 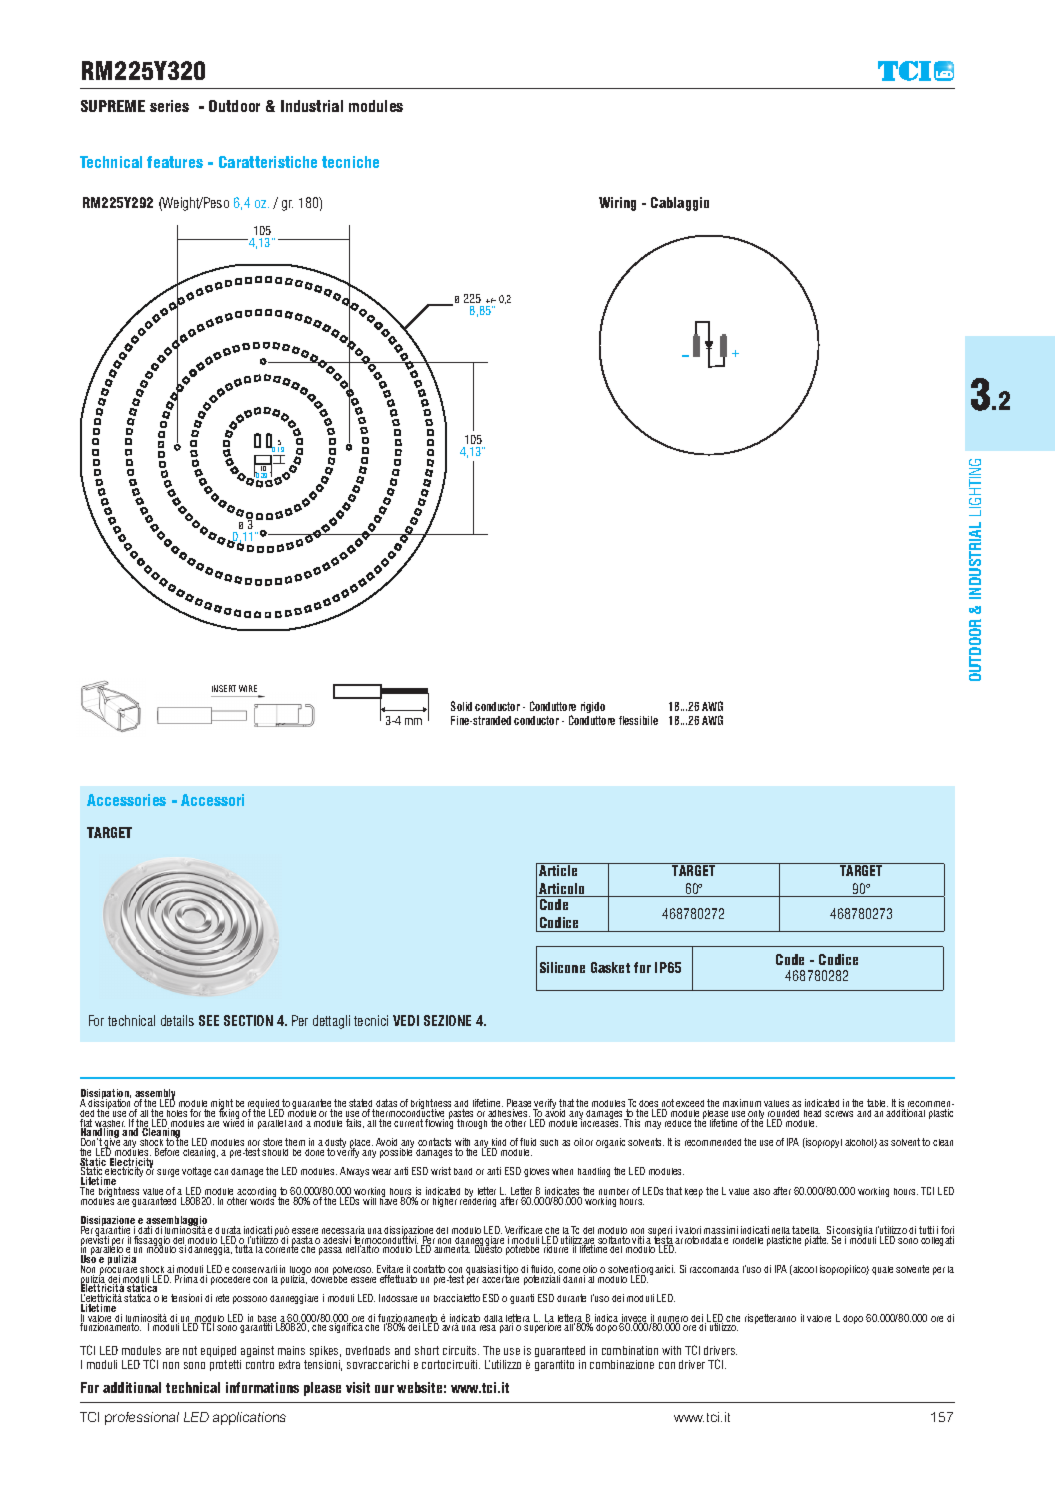 What do you see at coordinates (610, 967) in the screenshot?
I see `Gasket` at bounding box center [610, 967].
